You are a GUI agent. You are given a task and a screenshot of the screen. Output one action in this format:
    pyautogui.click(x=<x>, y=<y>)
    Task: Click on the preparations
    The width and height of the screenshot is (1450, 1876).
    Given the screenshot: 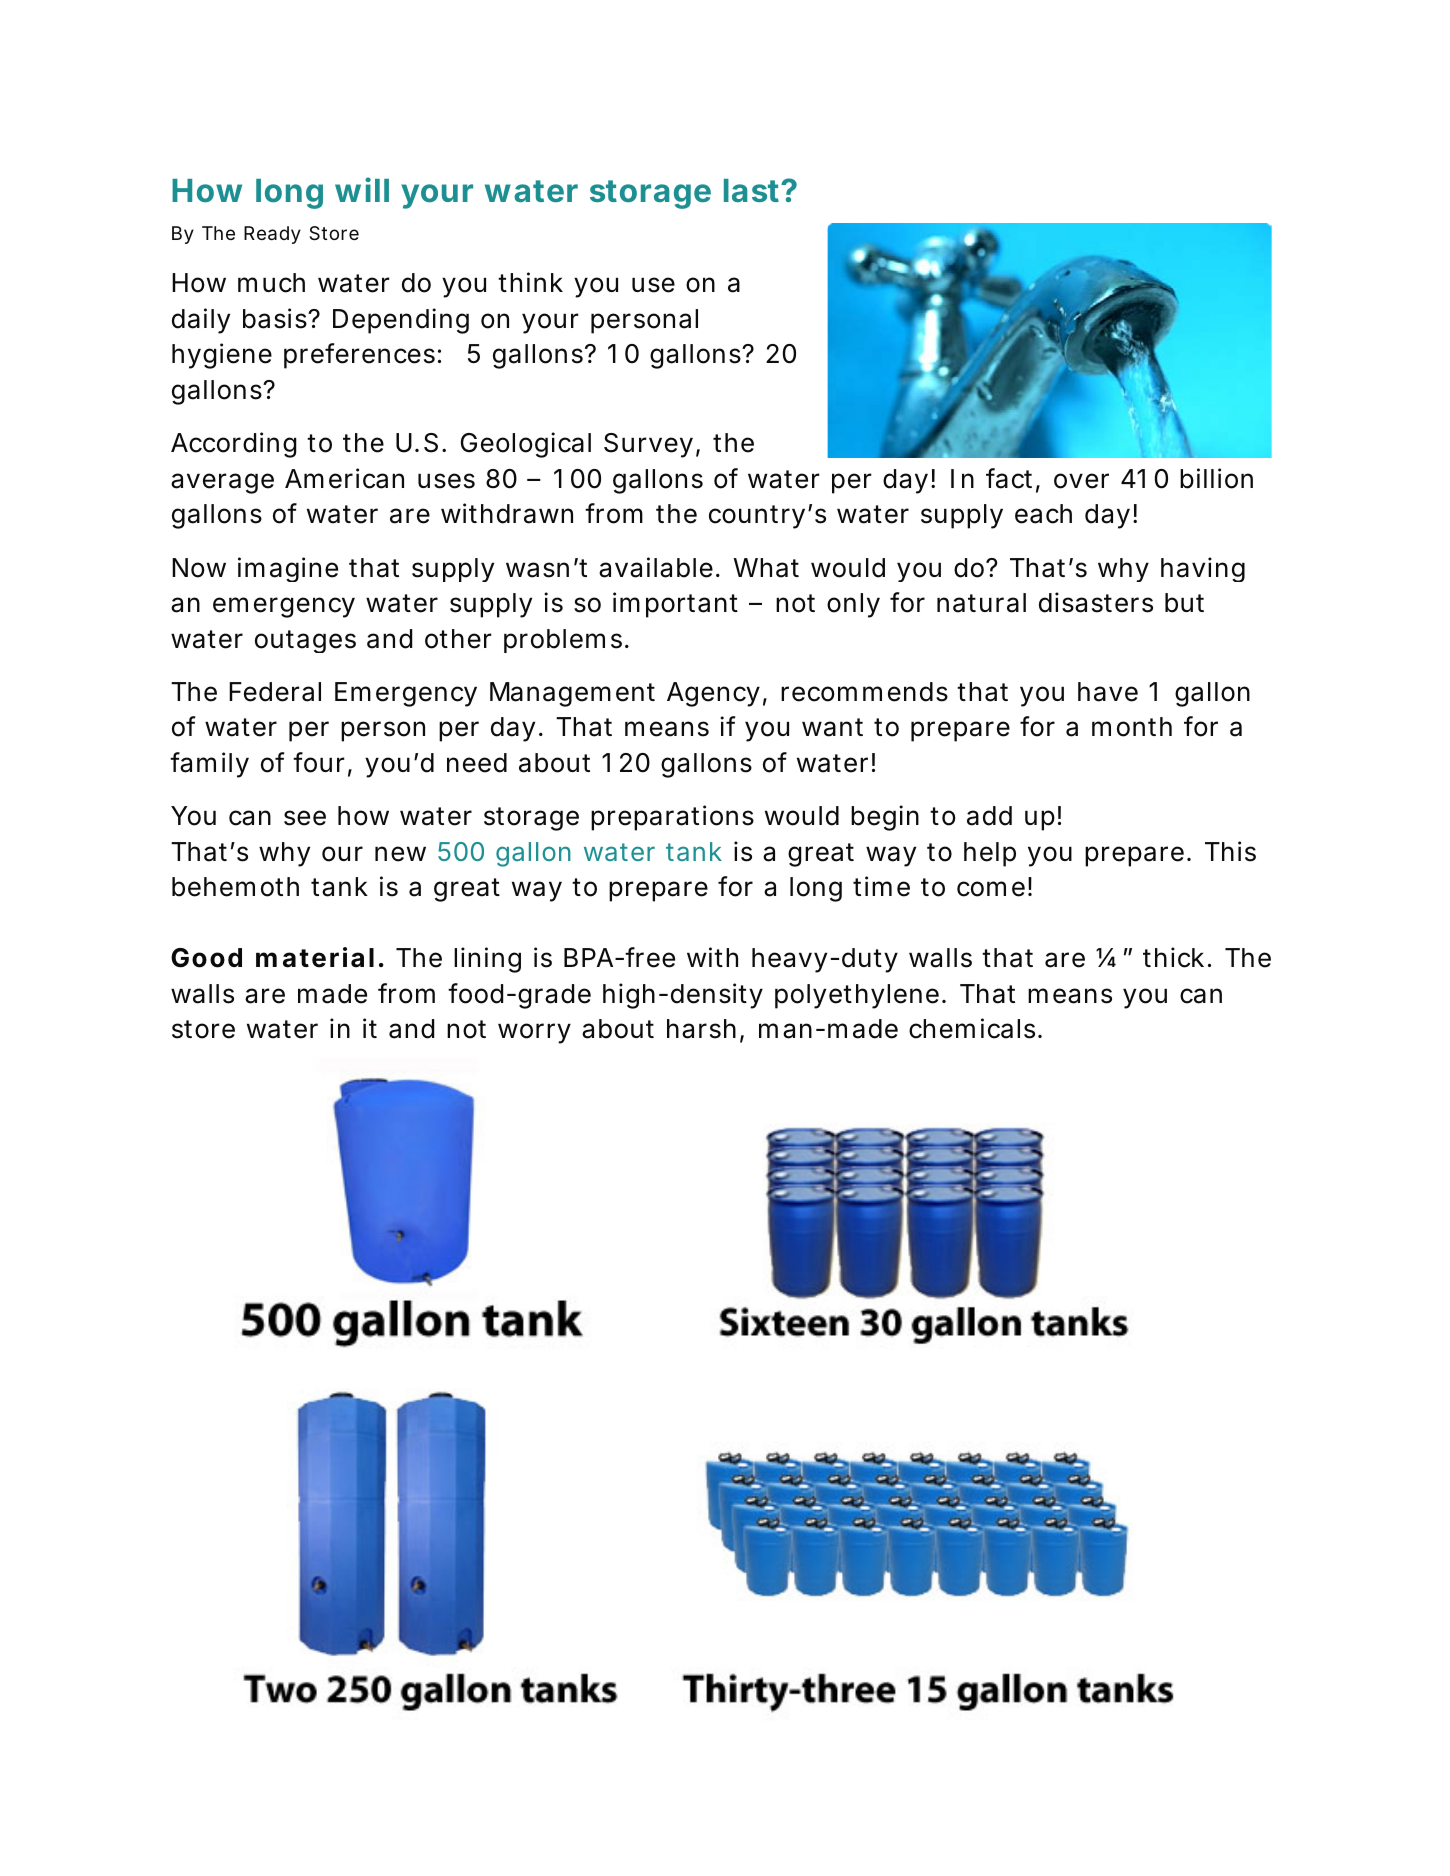 What is the action you would take?
    pyautogui.click(x=672, y=818)
